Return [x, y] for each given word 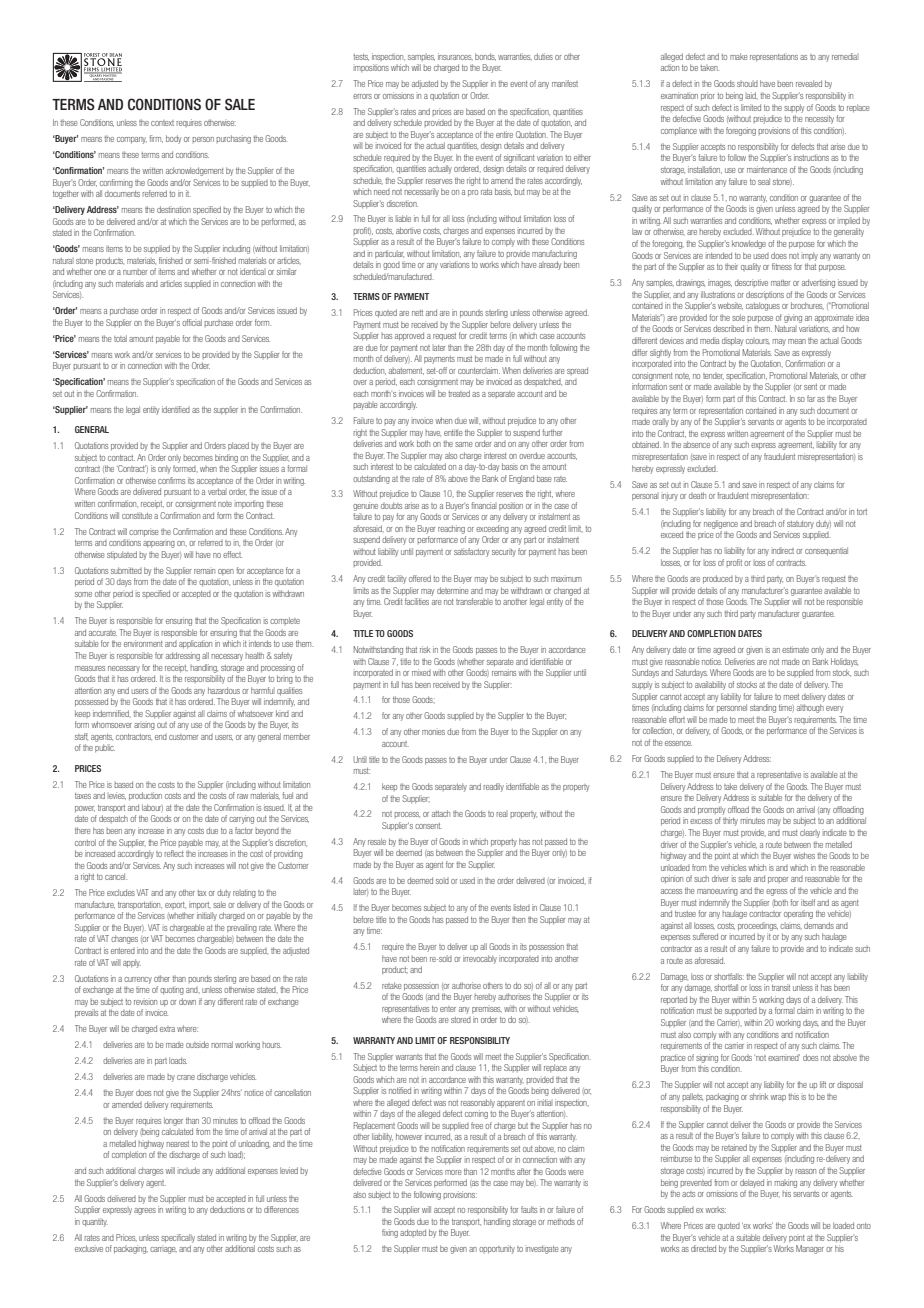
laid [752, 95]
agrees [145, 1211]
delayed [752, 1183]
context [162, 123]
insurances [455, 56]
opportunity [497, 1249]
